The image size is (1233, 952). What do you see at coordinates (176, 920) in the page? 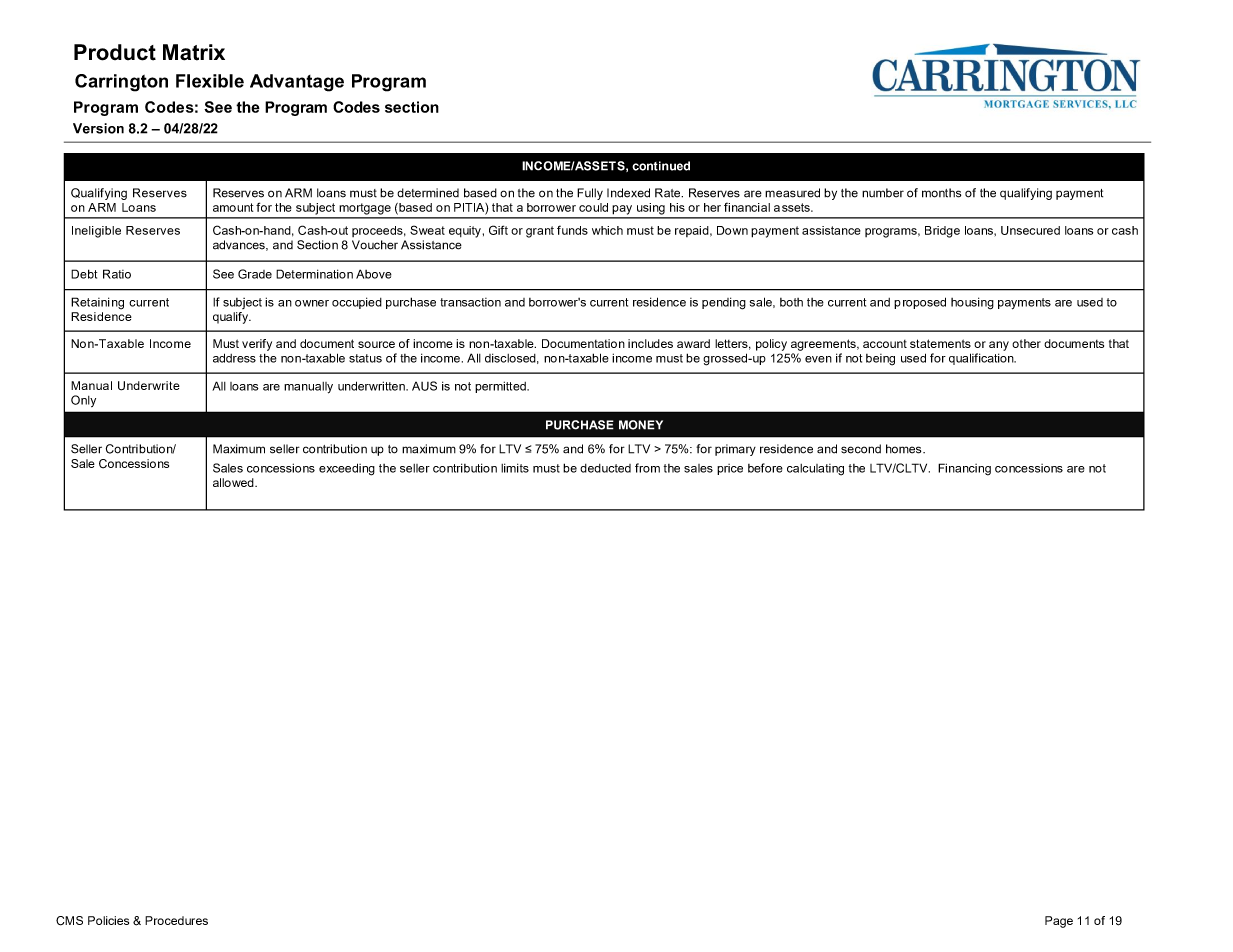
I see `Procedures` at bounding box center [176, 920].
